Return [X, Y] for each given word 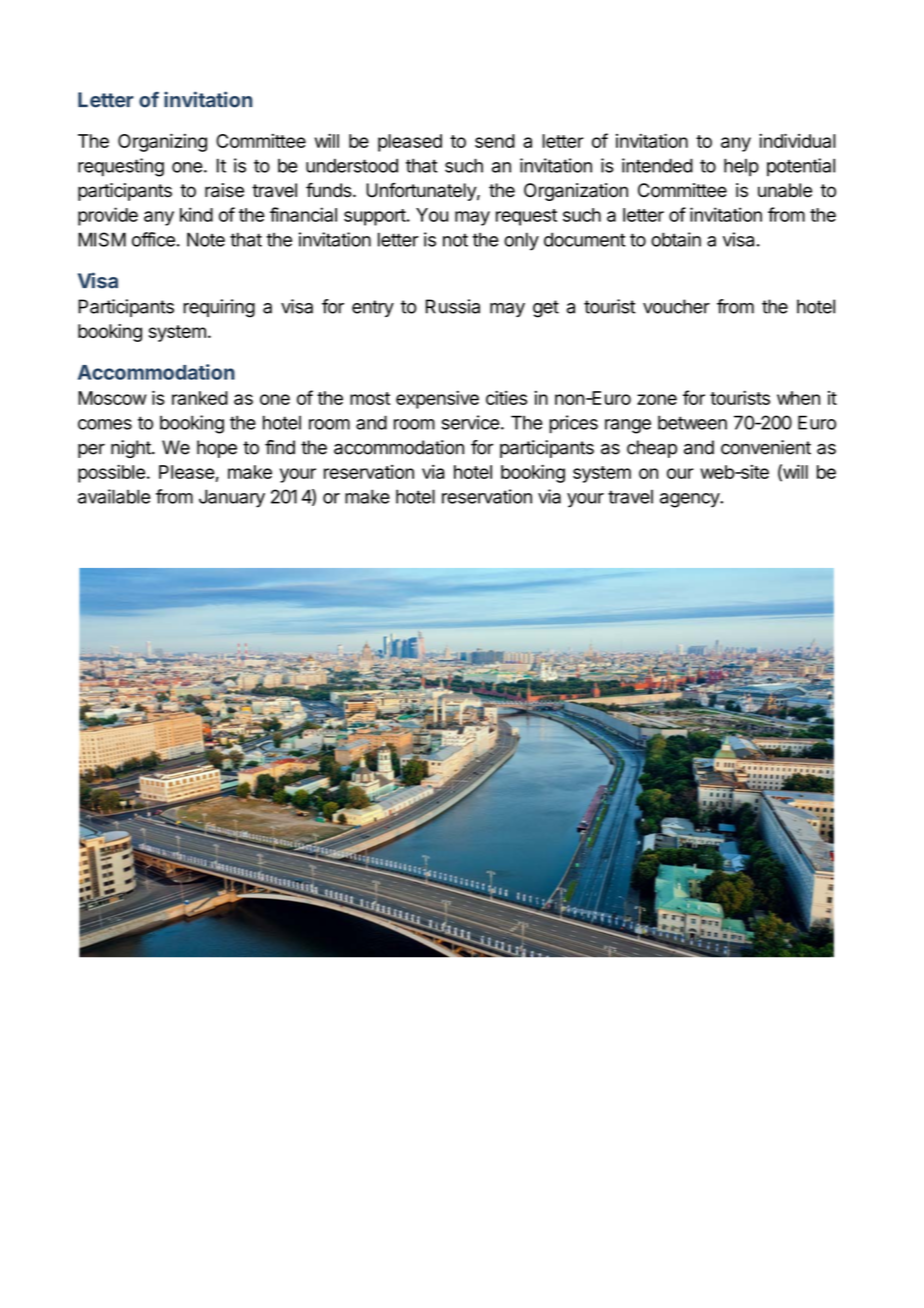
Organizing [162, 142]
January [232, 498]
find [280, 447]
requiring [219, 308]
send [495, 141]
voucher [676, 306]
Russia [453, 306]
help [741, 167]
